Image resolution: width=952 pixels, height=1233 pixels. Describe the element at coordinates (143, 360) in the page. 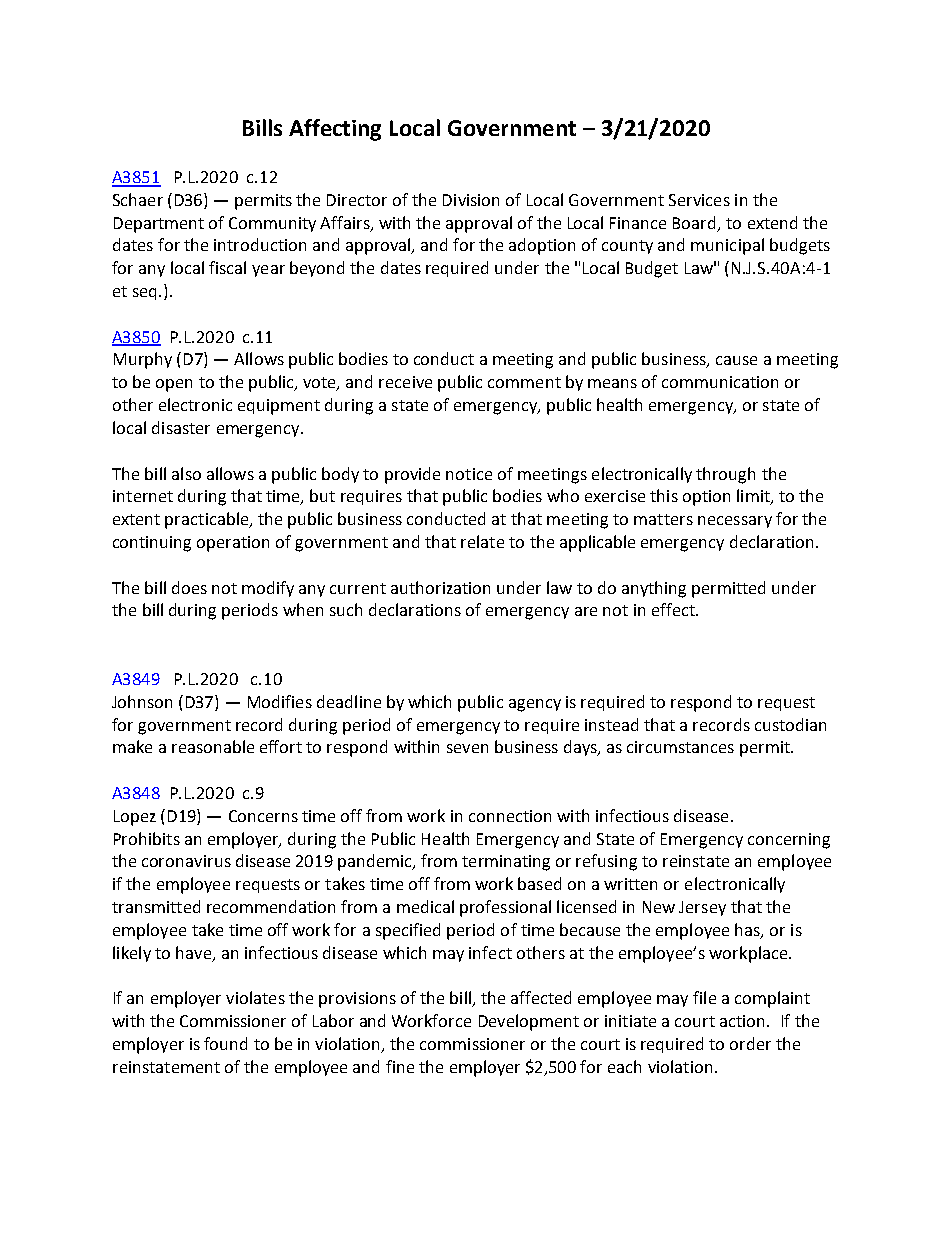

I see `Murphy` at that location.
